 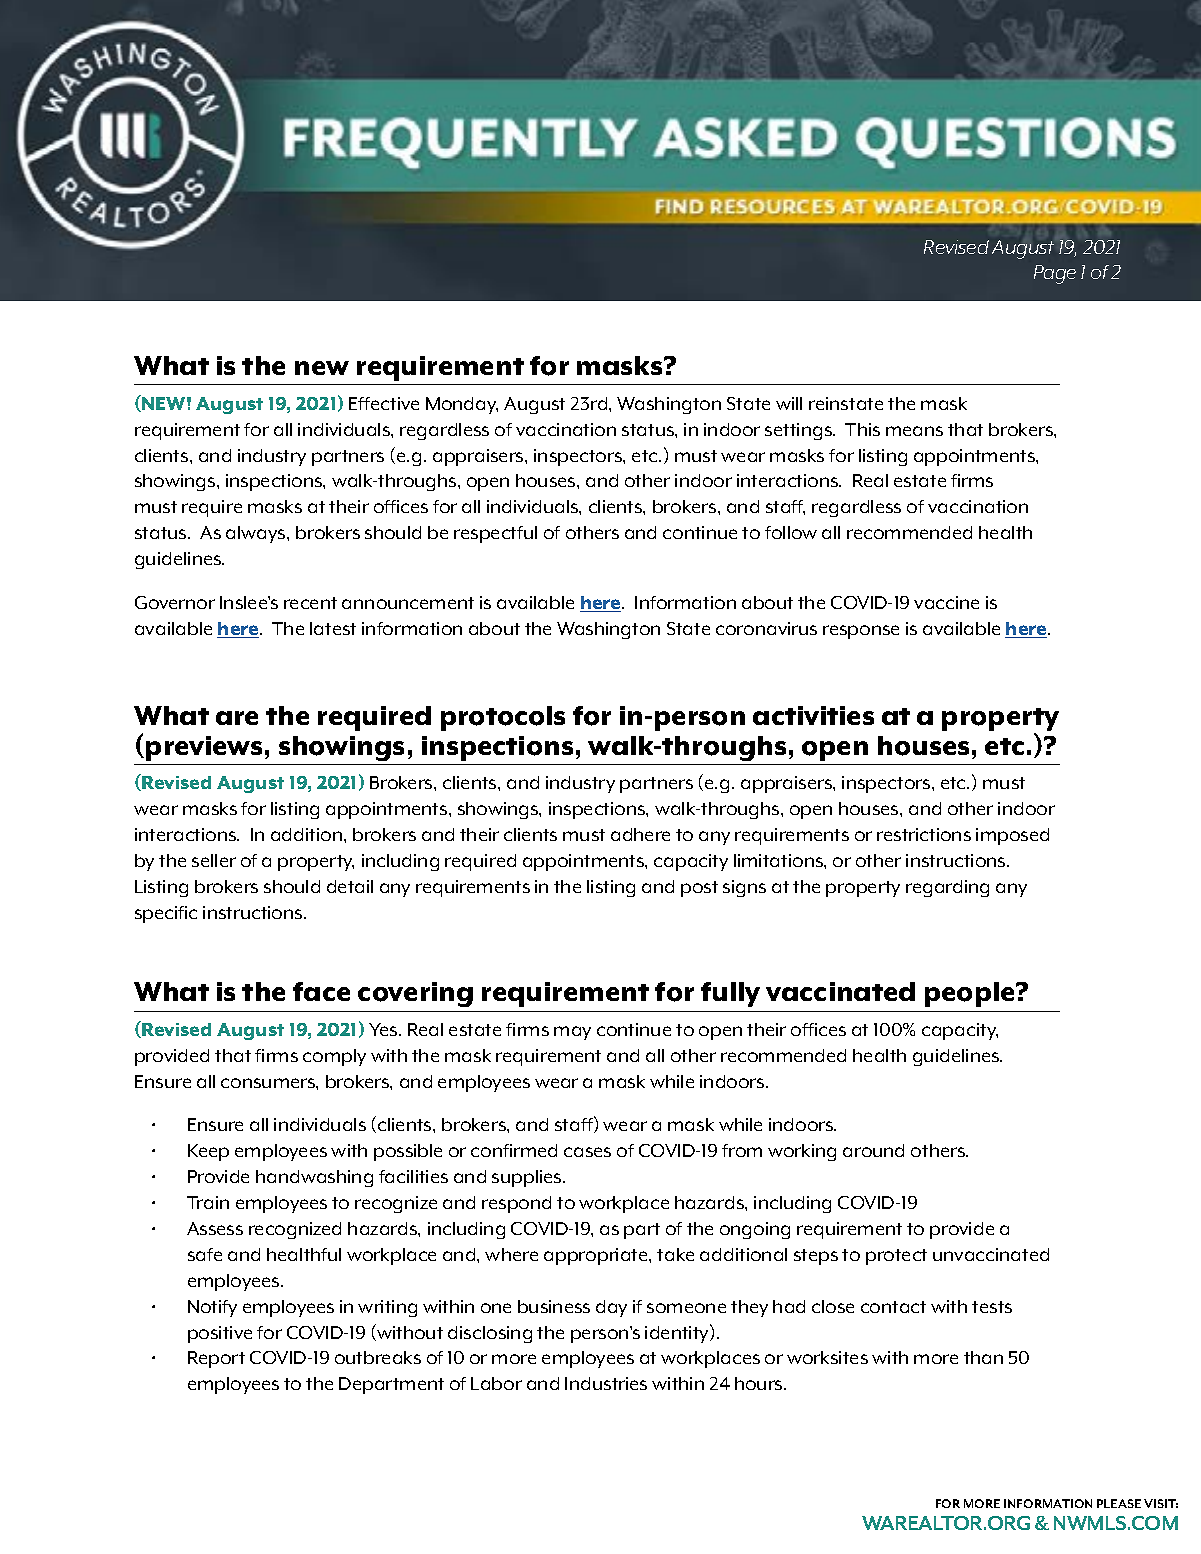 What do you see at coordinates (1055, 274) in the screenshot?
I see `Page` at bounding box center [1055, 274].
